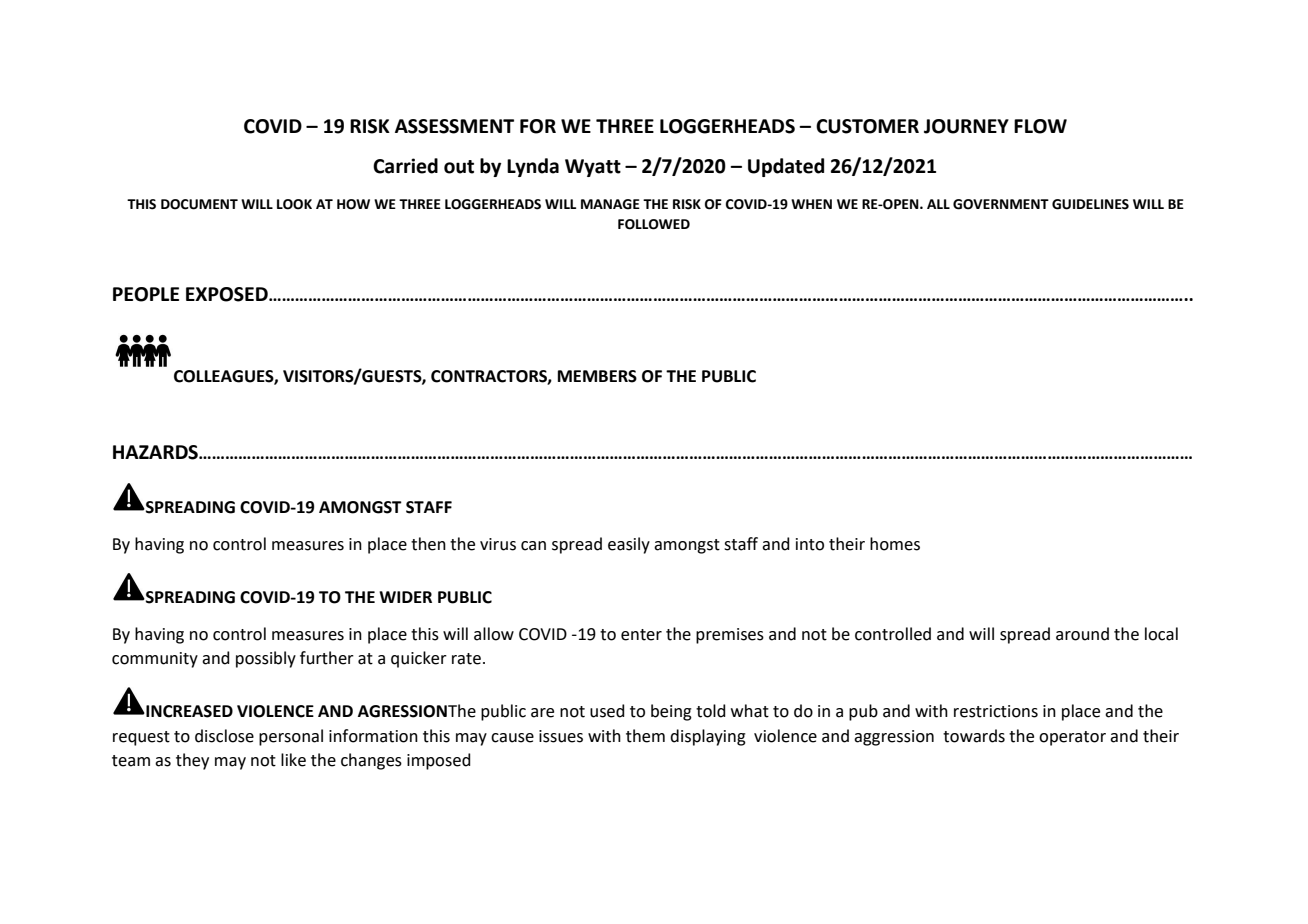 Image resolution: width=1308 pixels, height=924 pixels. I want to click on Wyatt, so click(593, 168).
